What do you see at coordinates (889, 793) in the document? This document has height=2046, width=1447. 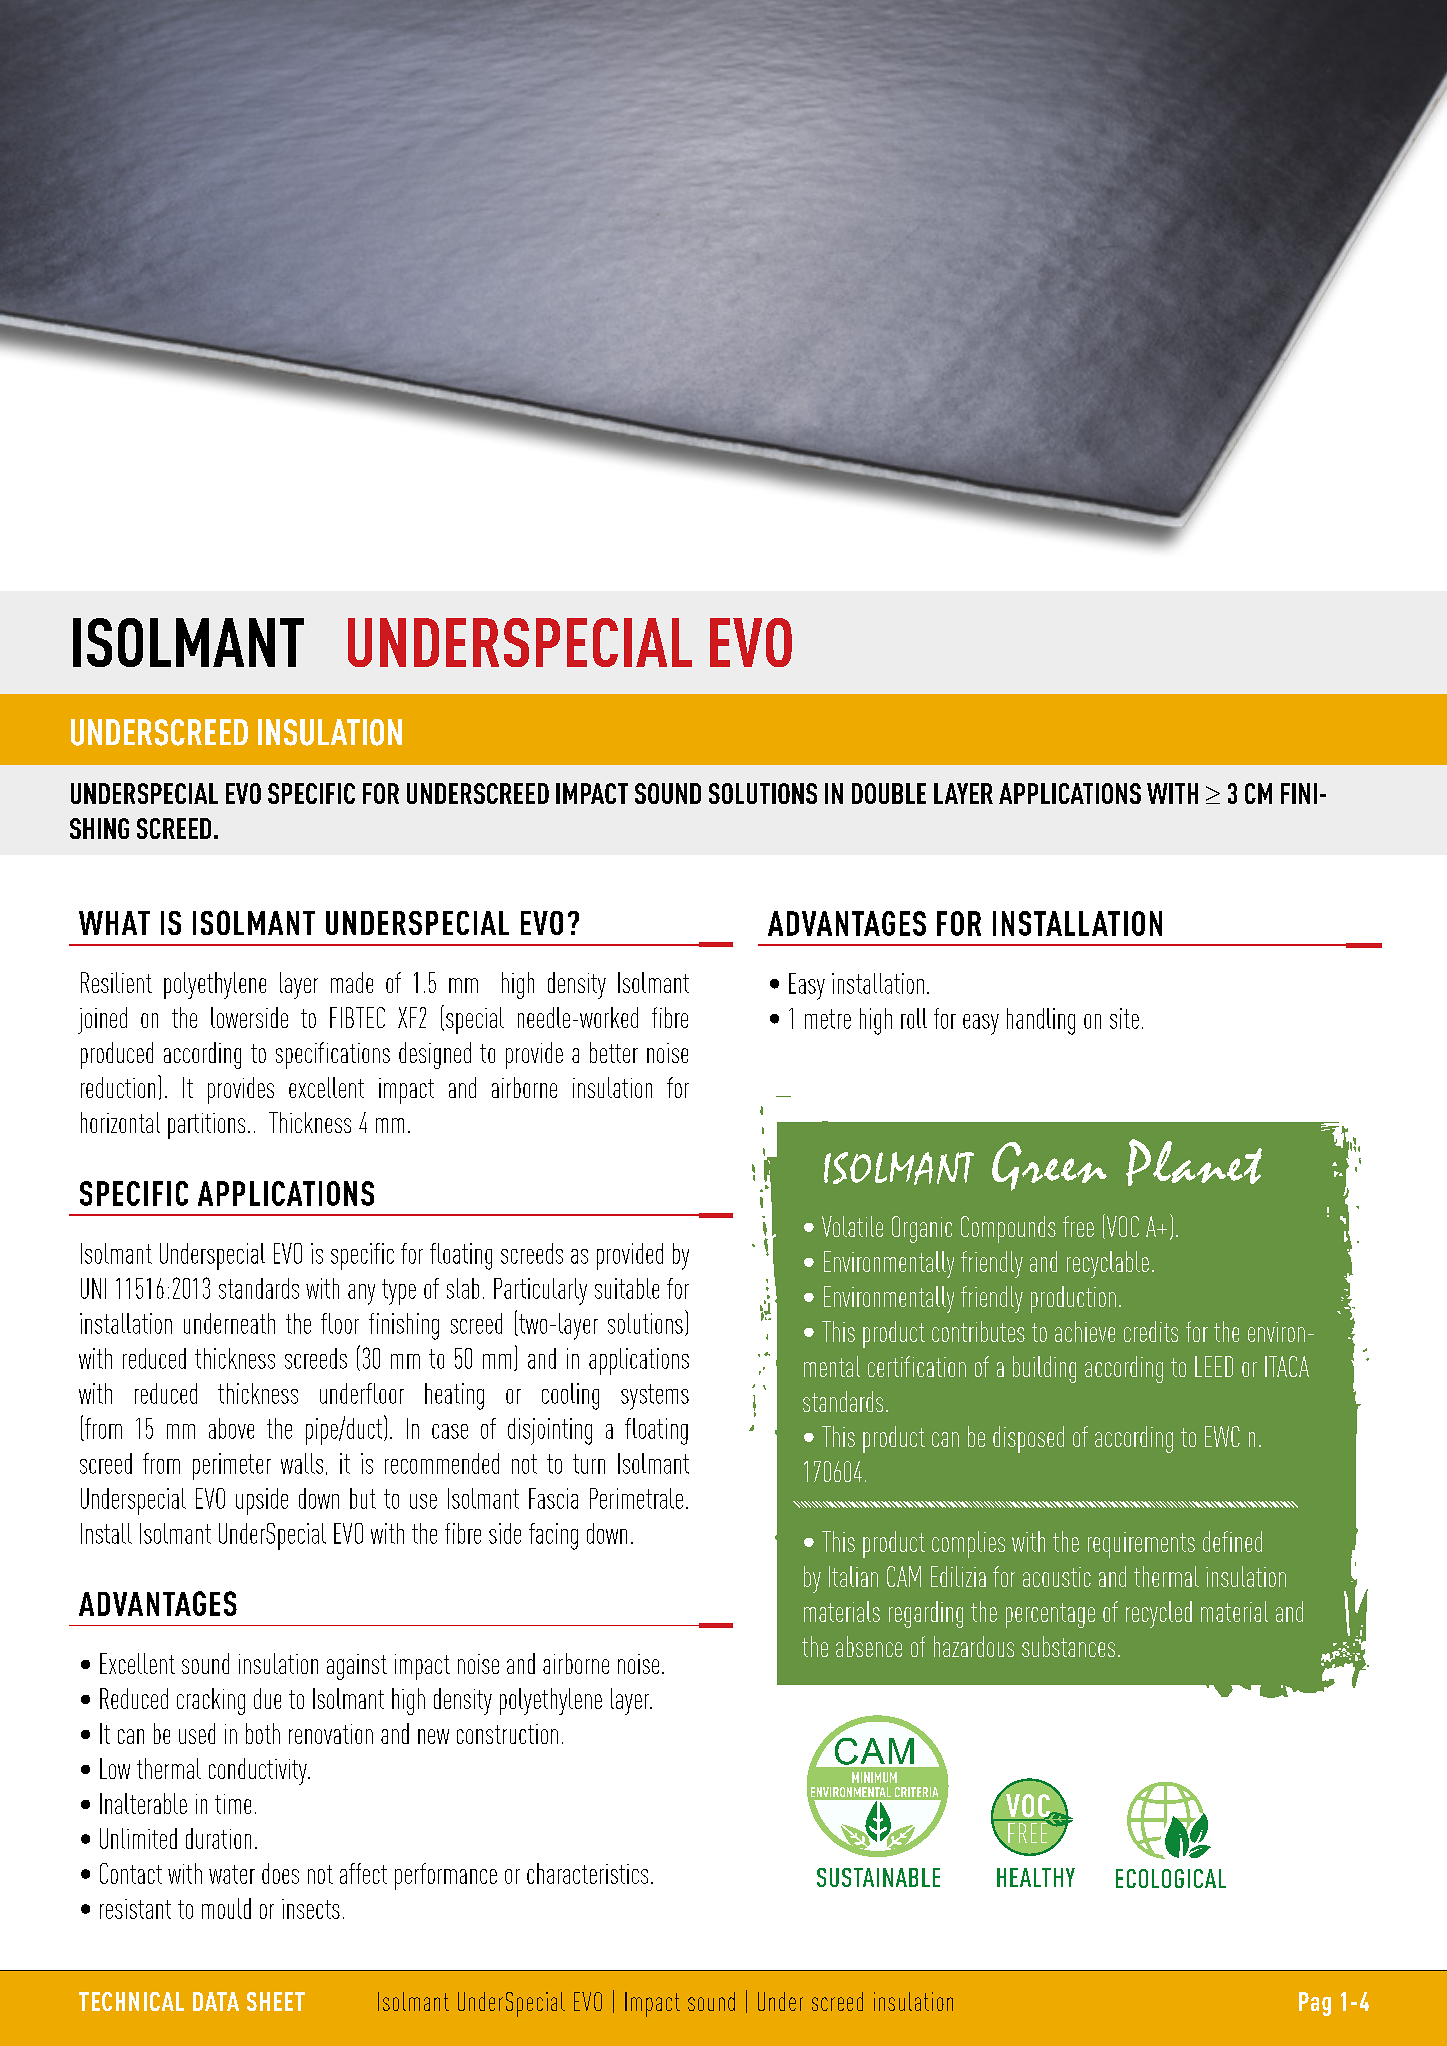 I see `DOUBLE` at bounding box center [889, 793].
